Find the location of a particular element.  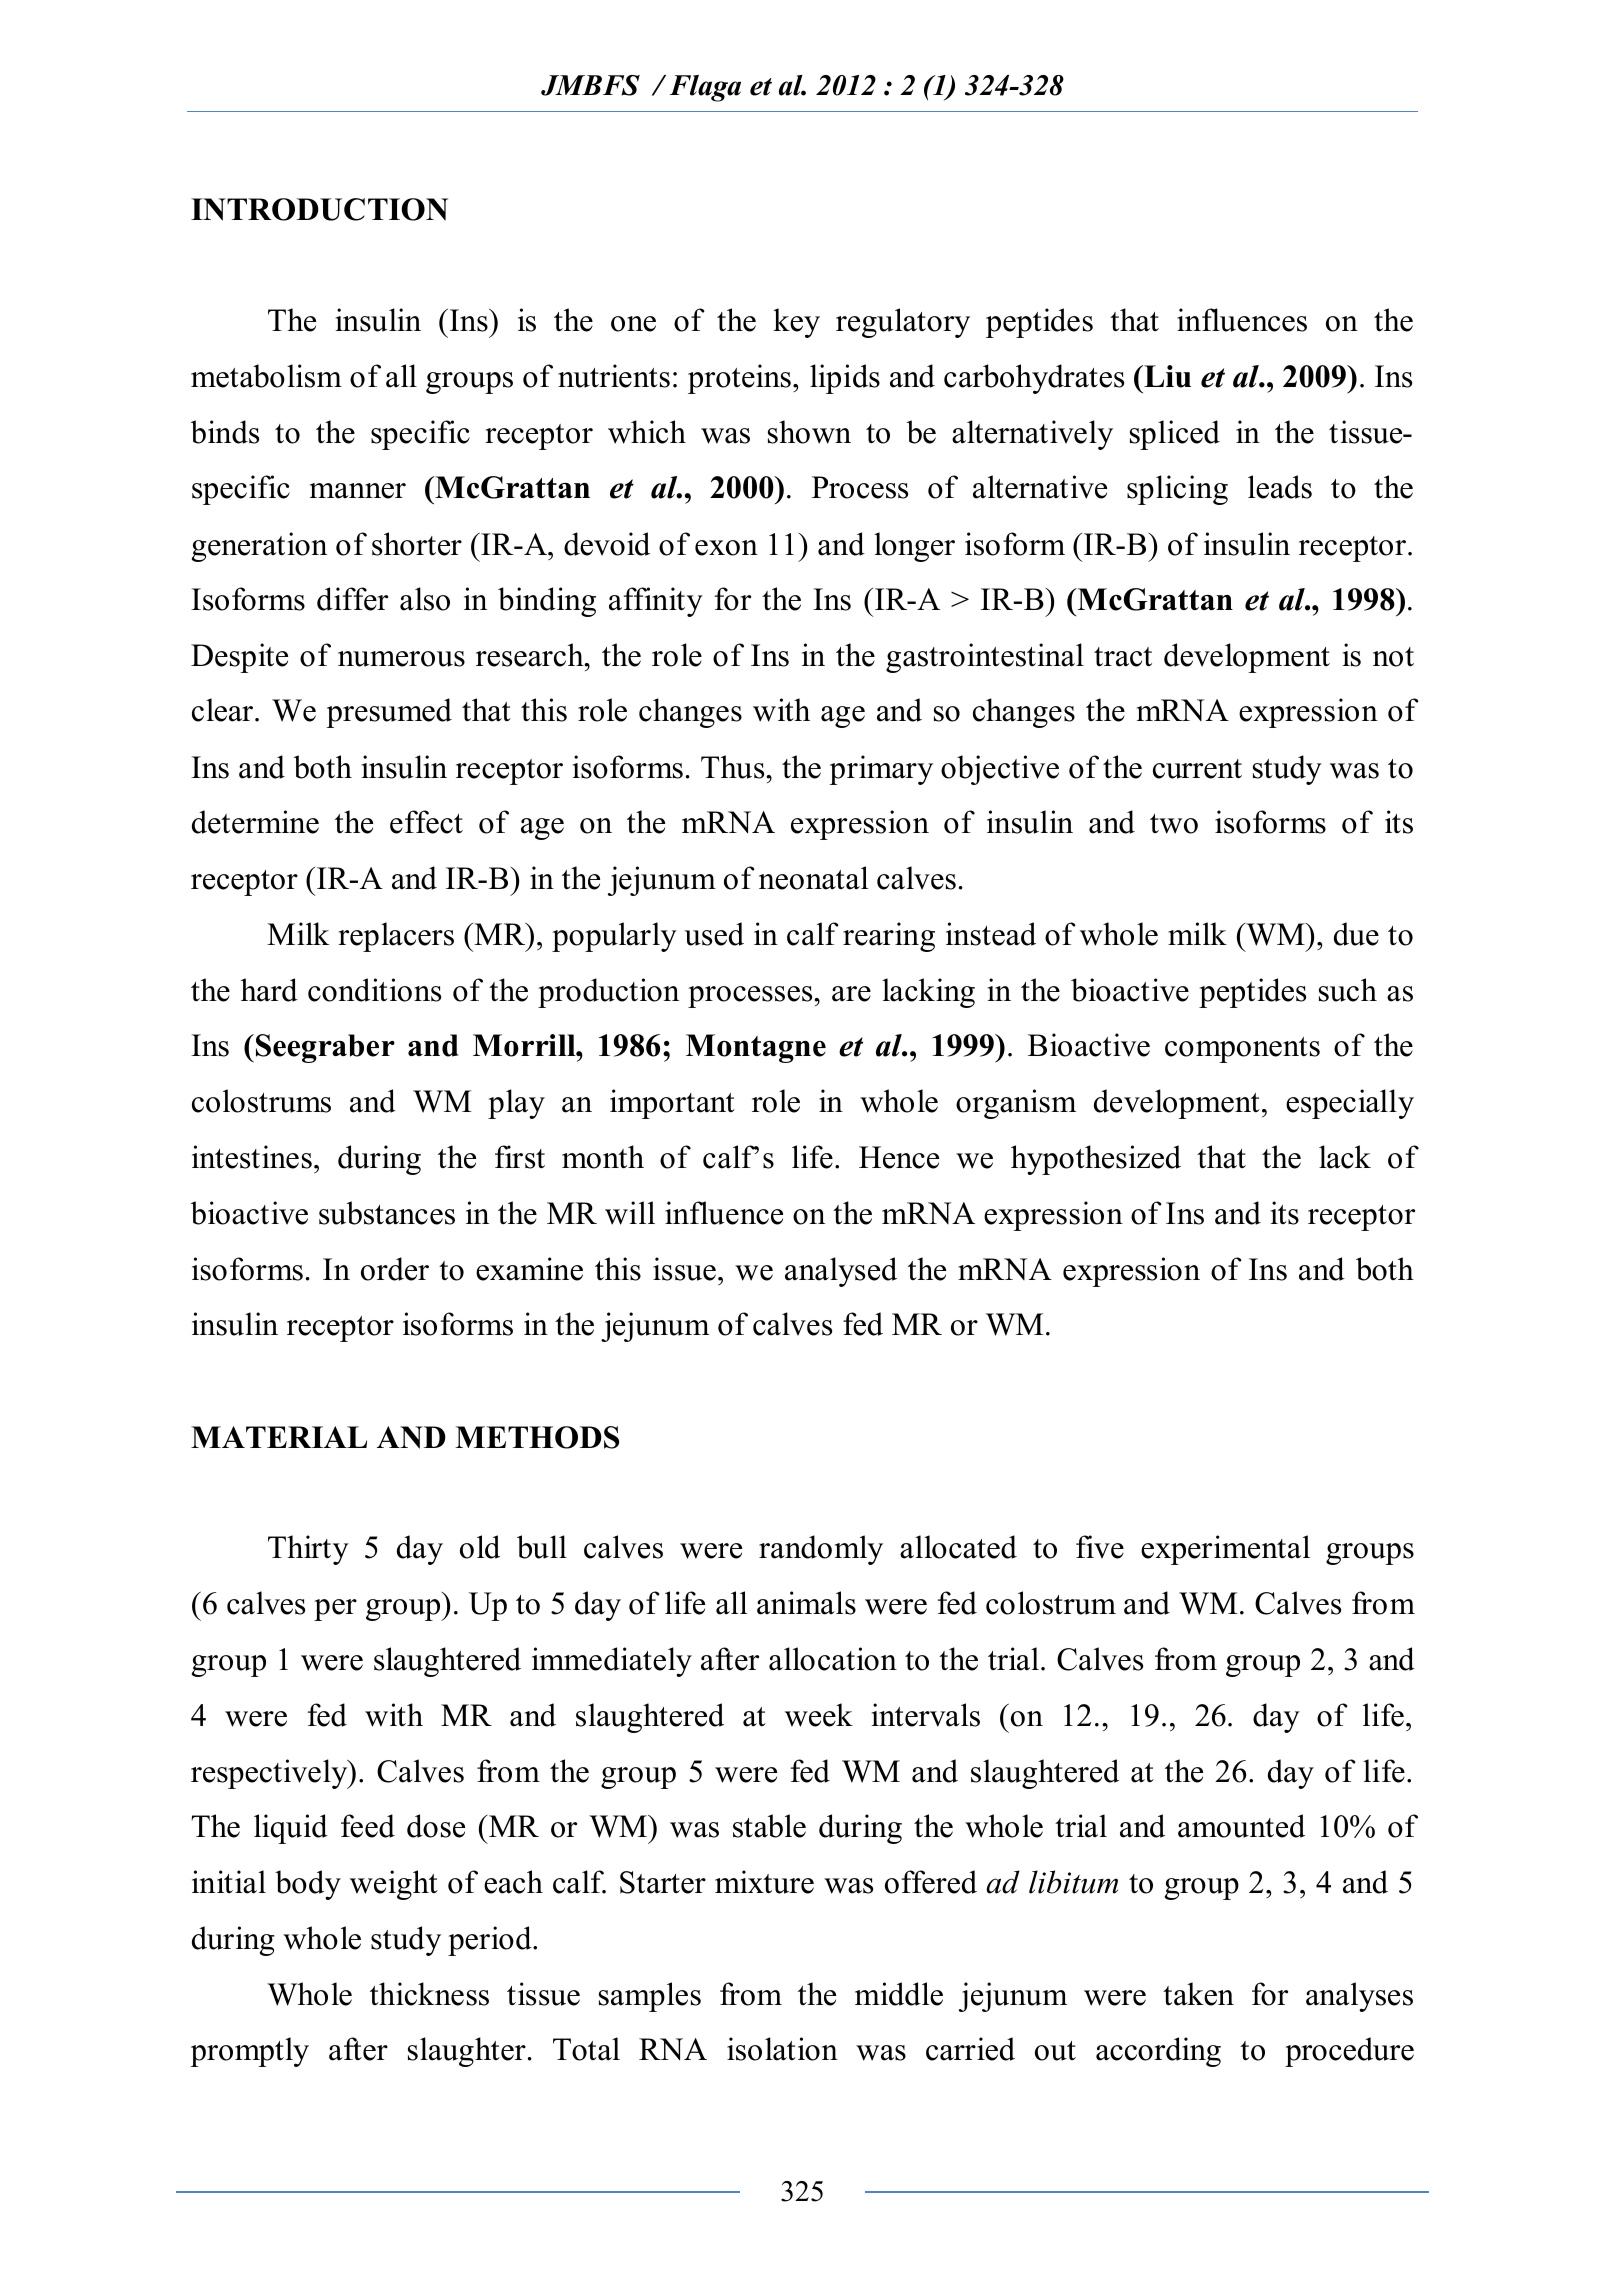

key is located at coordinates (796, 323).
